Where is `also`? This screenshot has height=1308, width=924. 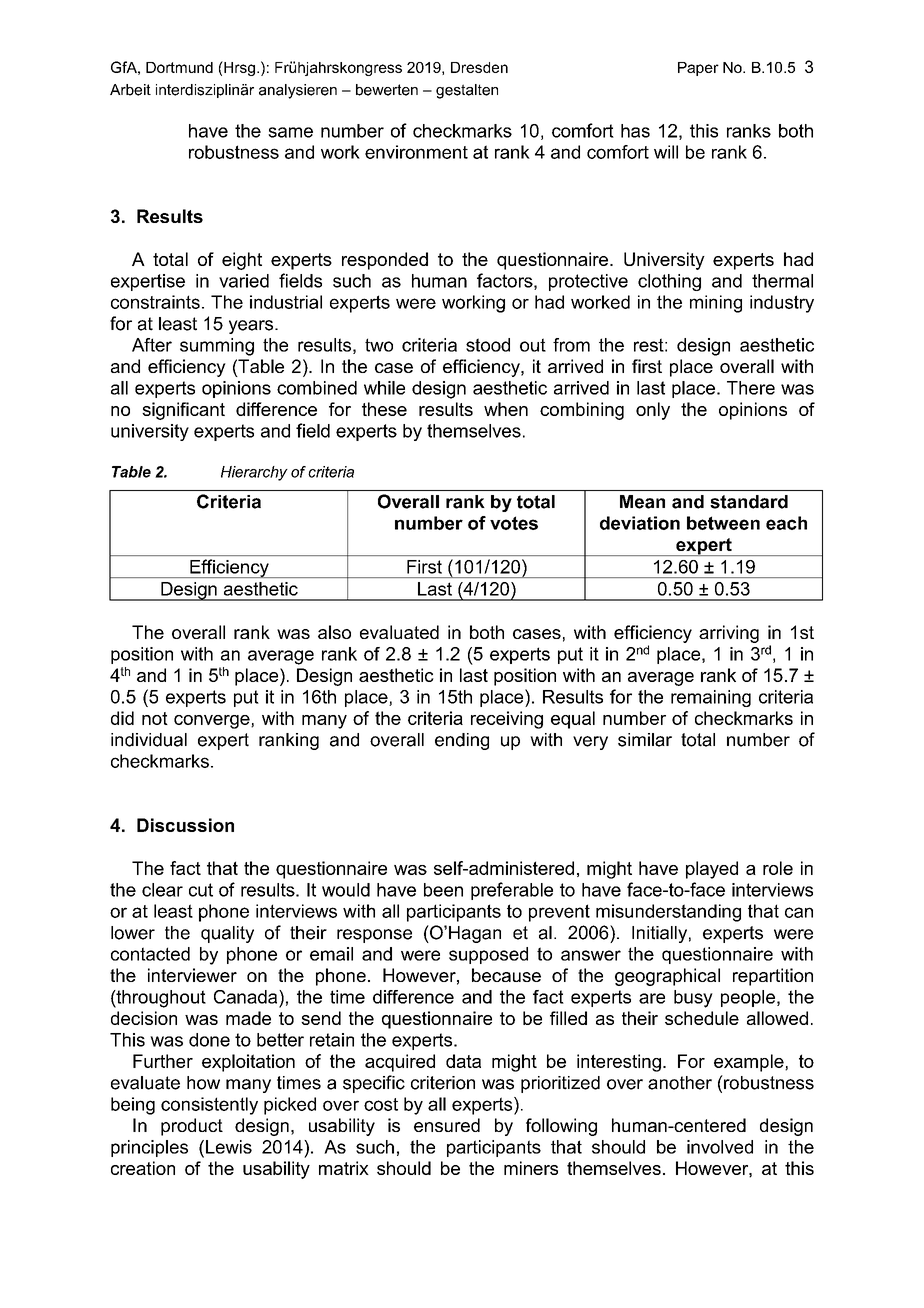 also is located at coordinates (334, 632).
